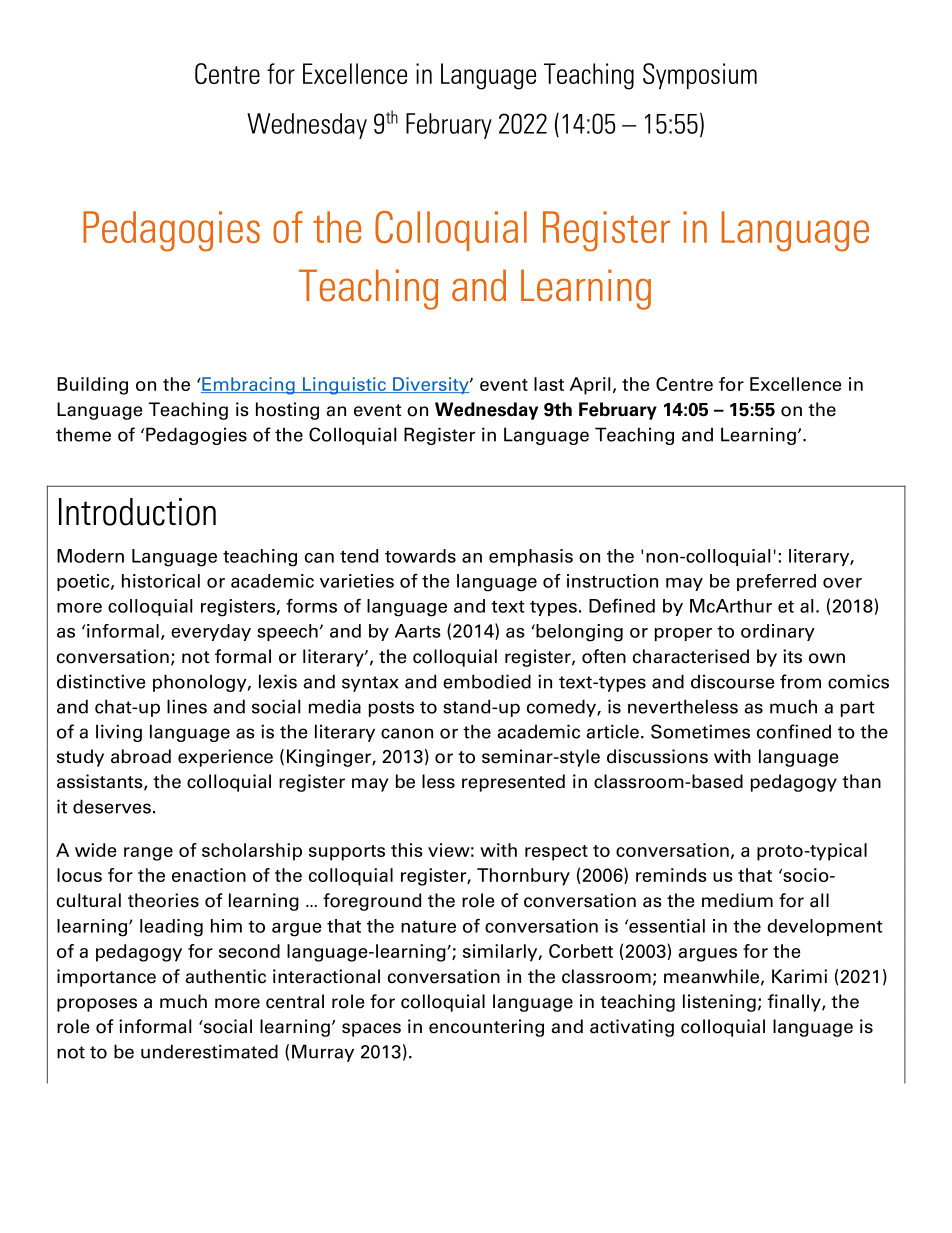  I want to click on historical, so click(161, 581).
